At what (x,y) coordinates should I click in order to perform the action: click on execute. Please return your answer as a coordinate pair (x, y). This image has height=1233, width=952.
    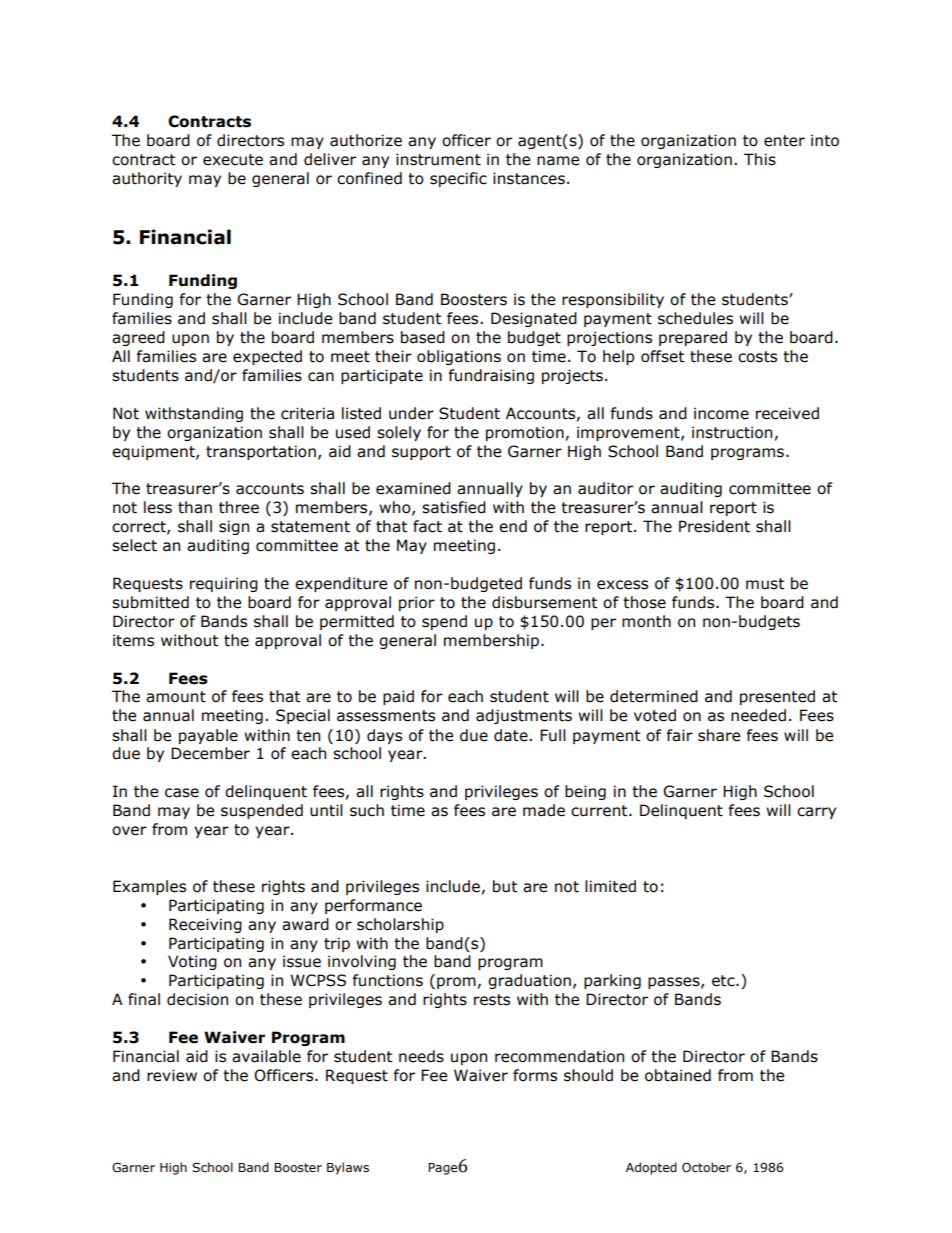
    Looking at the image, I should click on (233, 160).
